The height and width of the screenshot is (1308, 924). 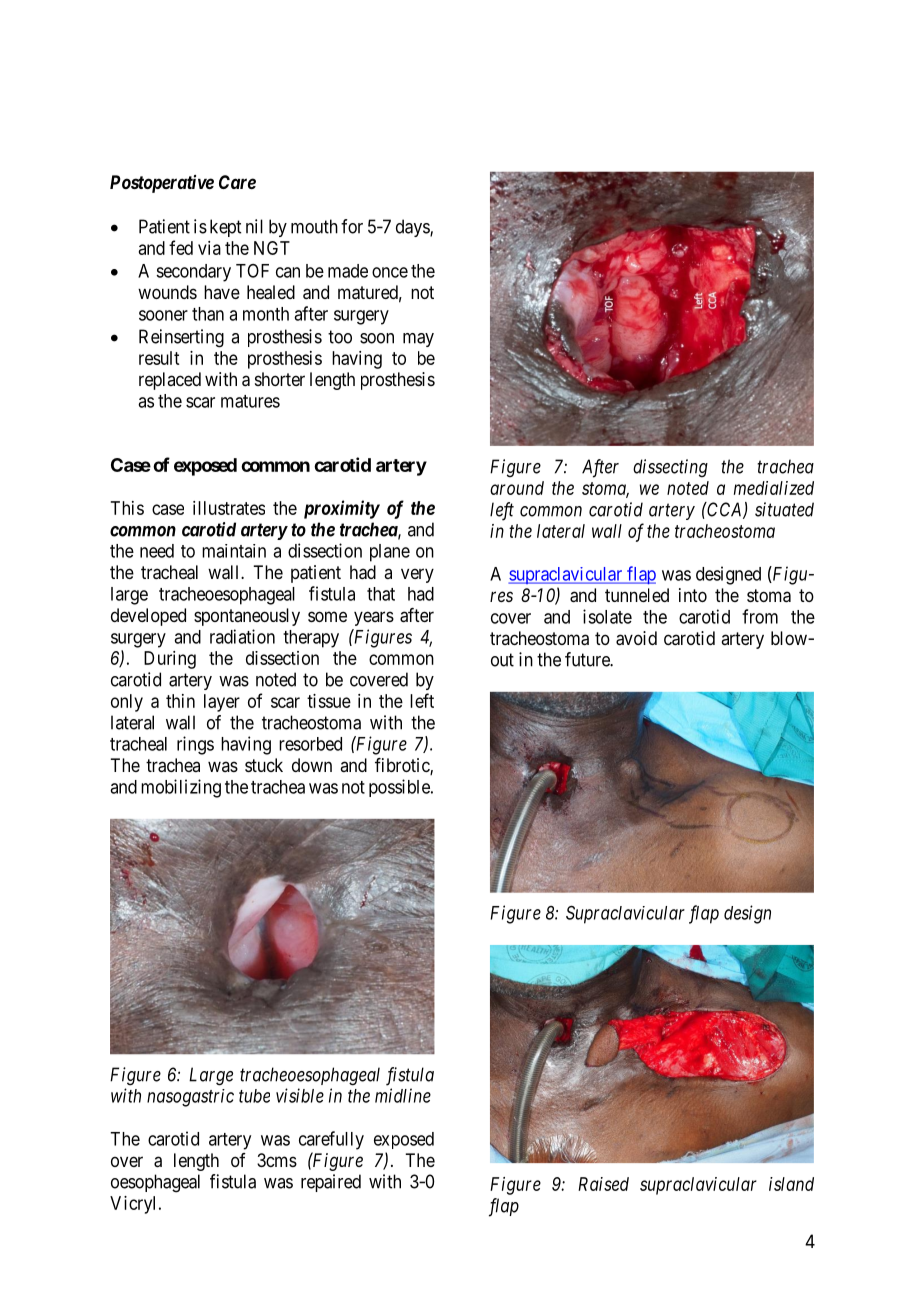 What do you see at coordinates (374, 618) in the screenshot?
I see `years` at bounding box center [374, 618].
